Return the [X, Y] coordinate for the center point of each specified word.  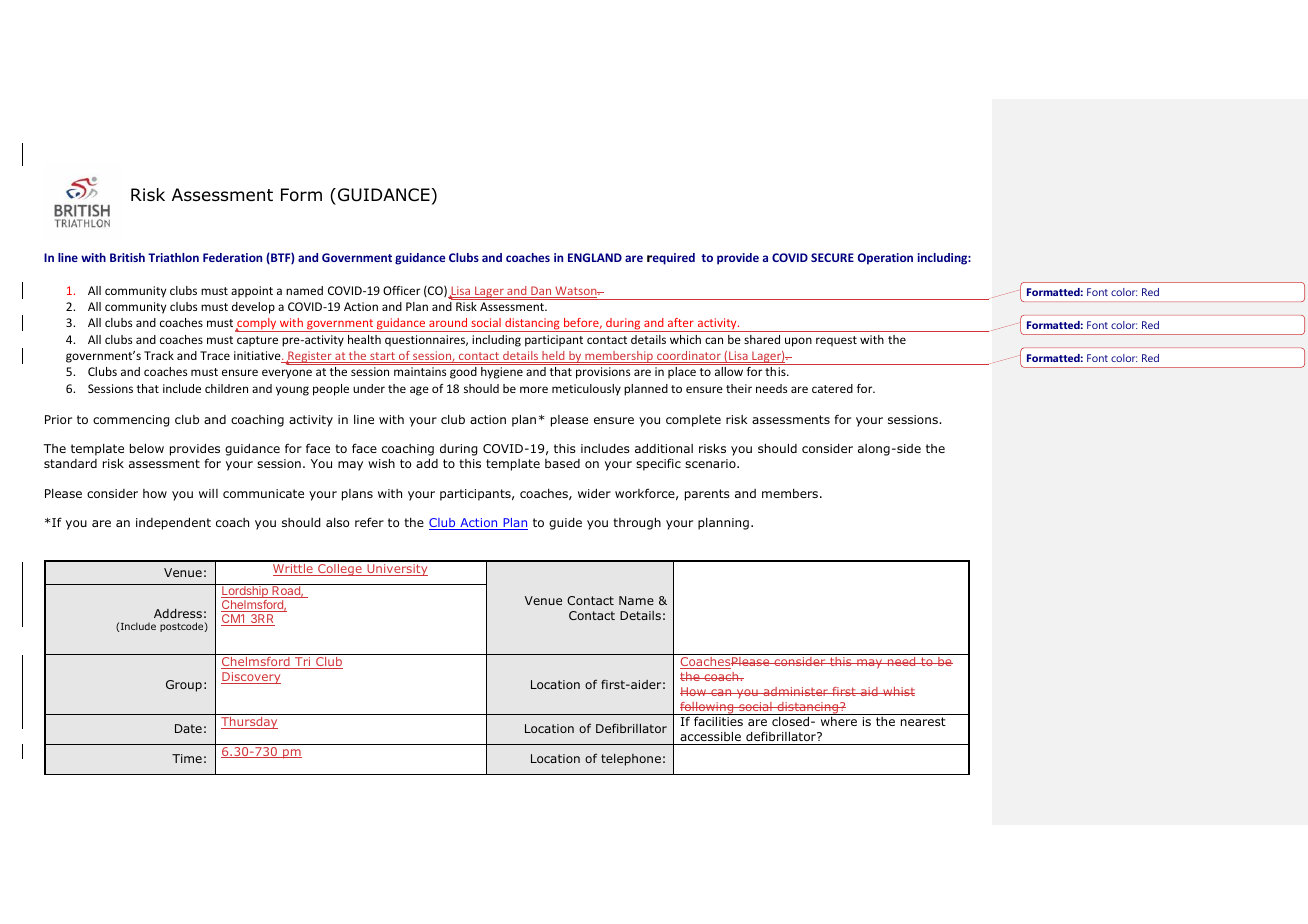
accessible [710, 736]
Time [187, 758]
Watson [576, 292]
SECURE [832, 257]
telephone [631, 760]
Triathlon [173, 257]
